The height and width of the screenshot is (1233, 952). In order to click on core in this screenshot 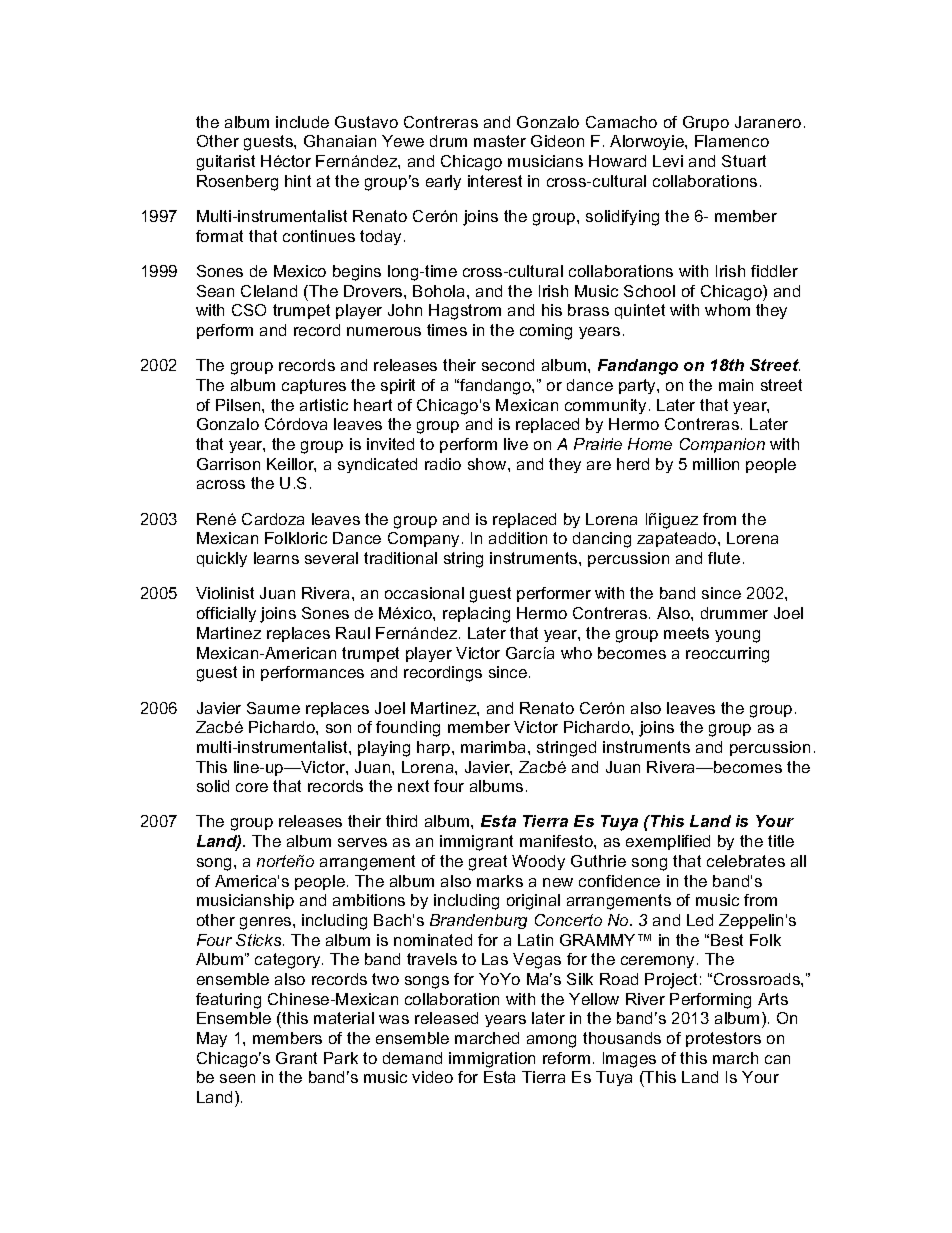, I will do `click(252, 787)`.
